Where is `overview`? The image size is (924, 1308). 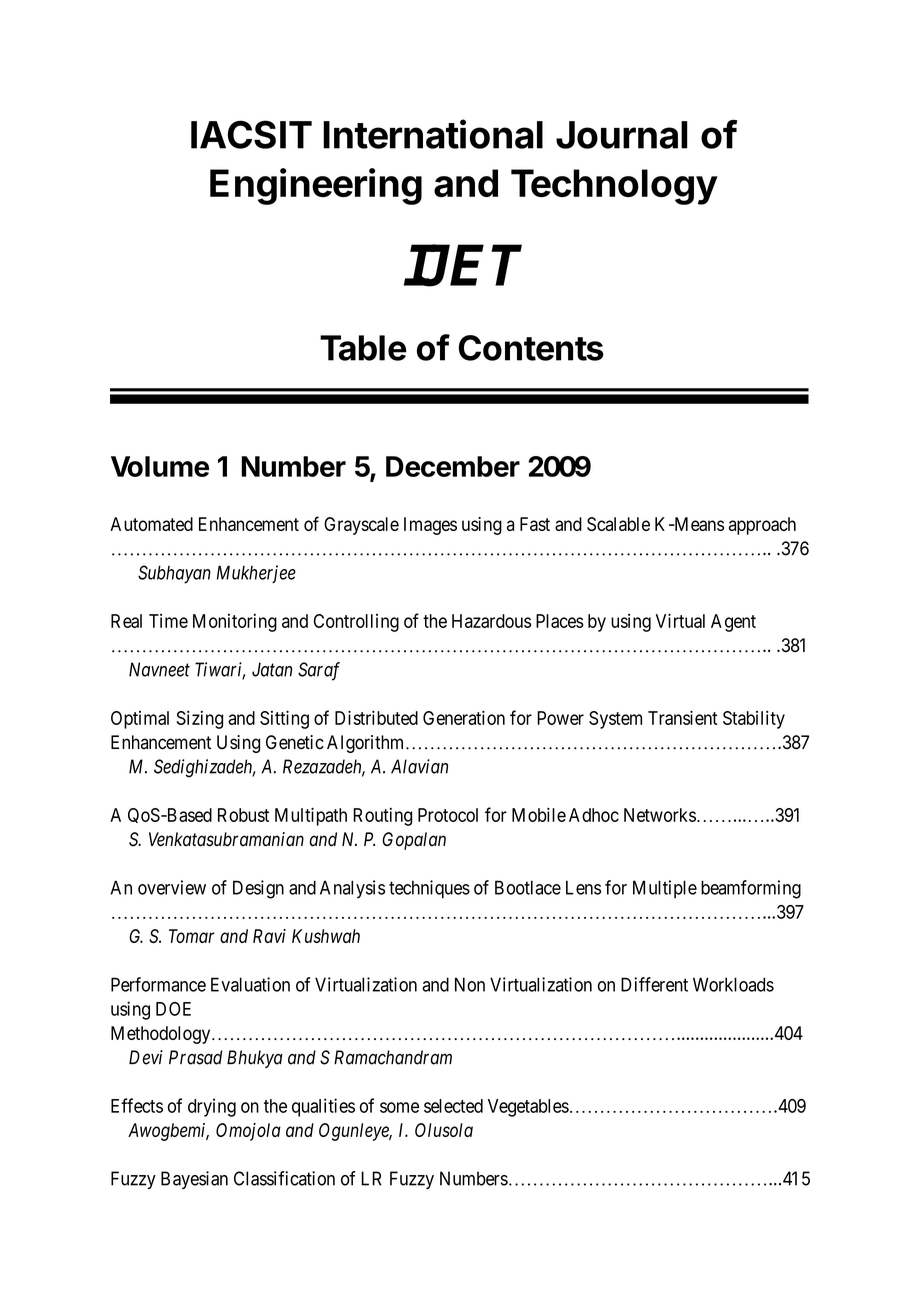 overview is located at coordinates (172, 887).
